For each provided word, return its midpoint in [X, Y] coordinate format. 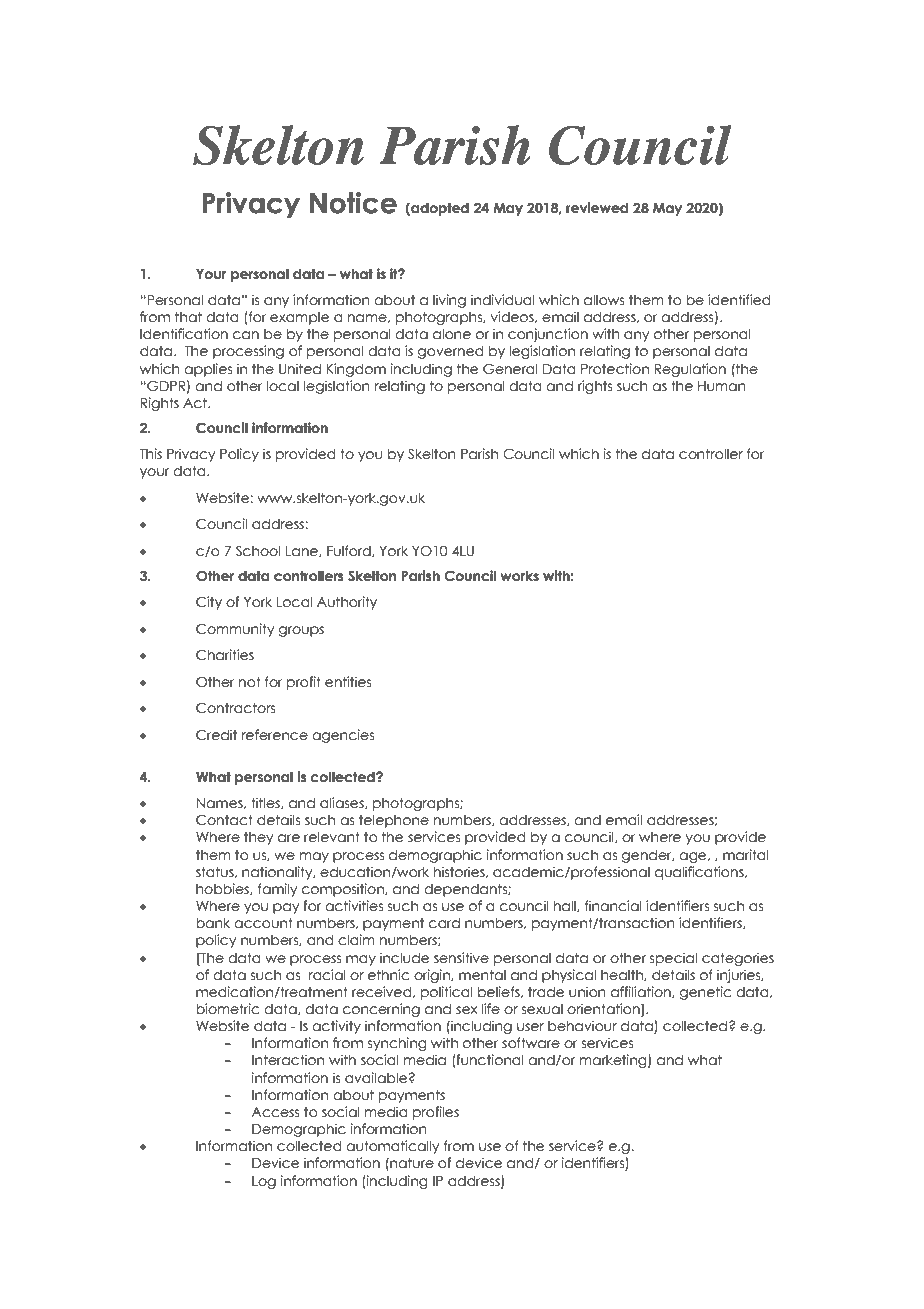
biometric [227, 1009]
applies [208, 370]
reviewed [597, 208]
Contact [224, 820]
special [673, 959]
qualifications [700, 873]
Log [264, 1182]
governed [451, 352]
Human [722, 386]
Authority [347, 603]
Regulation [690, 370]
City [209, 603]
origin [433, 976]
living [449, 301]
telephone [394, 821]
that [188, 317]
